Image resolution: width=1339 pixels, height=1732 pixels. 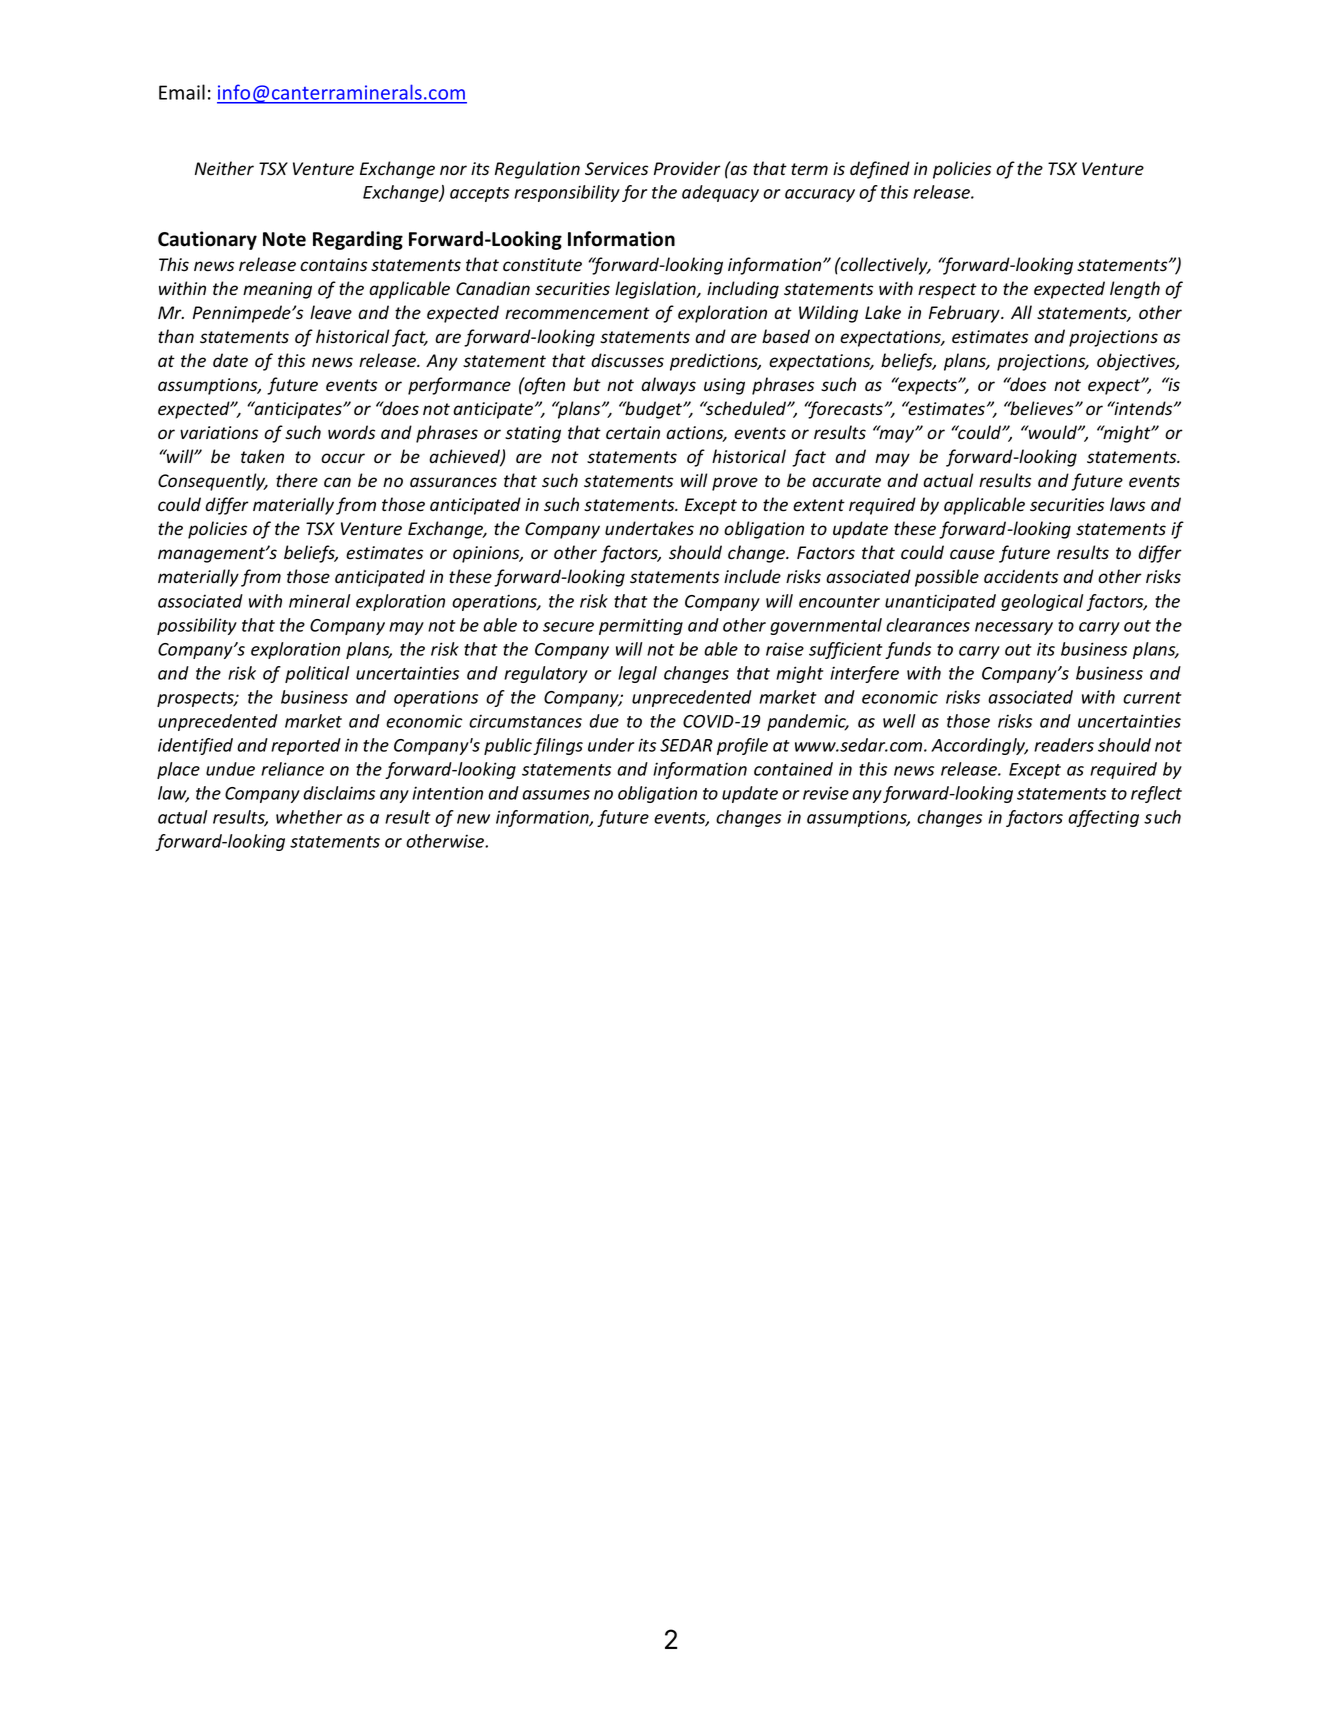 I want to click on Email, so click(x=182, y=92).
